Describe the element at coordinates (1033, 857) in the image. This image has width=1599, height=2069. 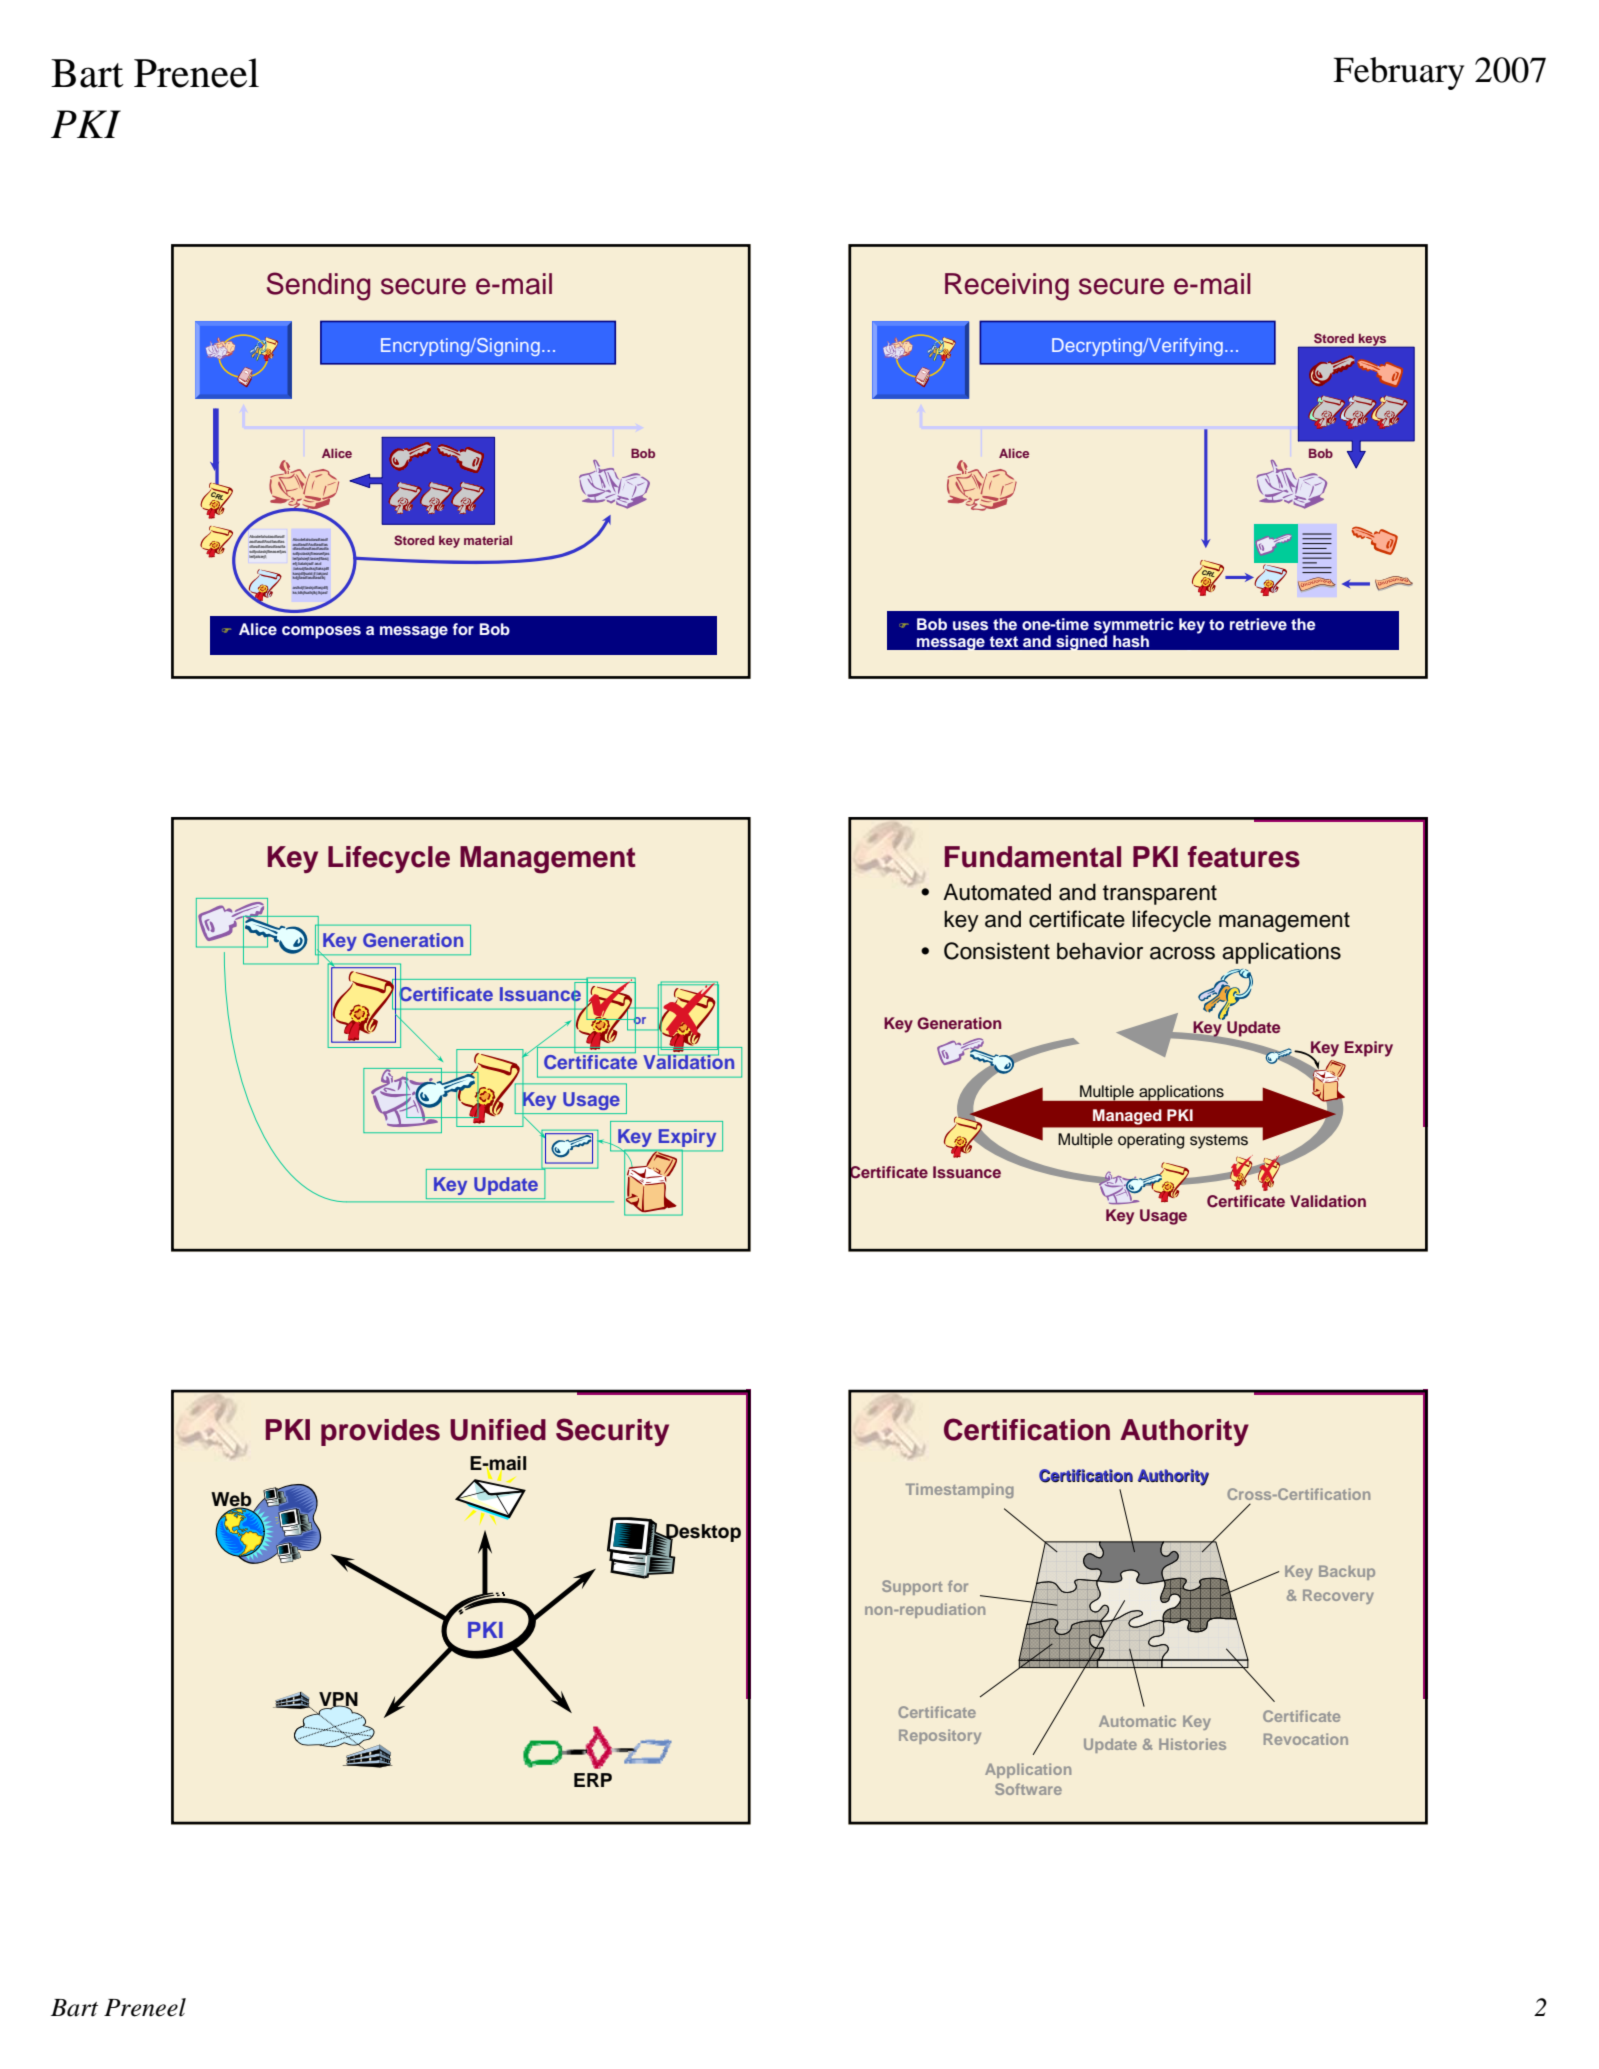
I see `Fundamental` at that location.
